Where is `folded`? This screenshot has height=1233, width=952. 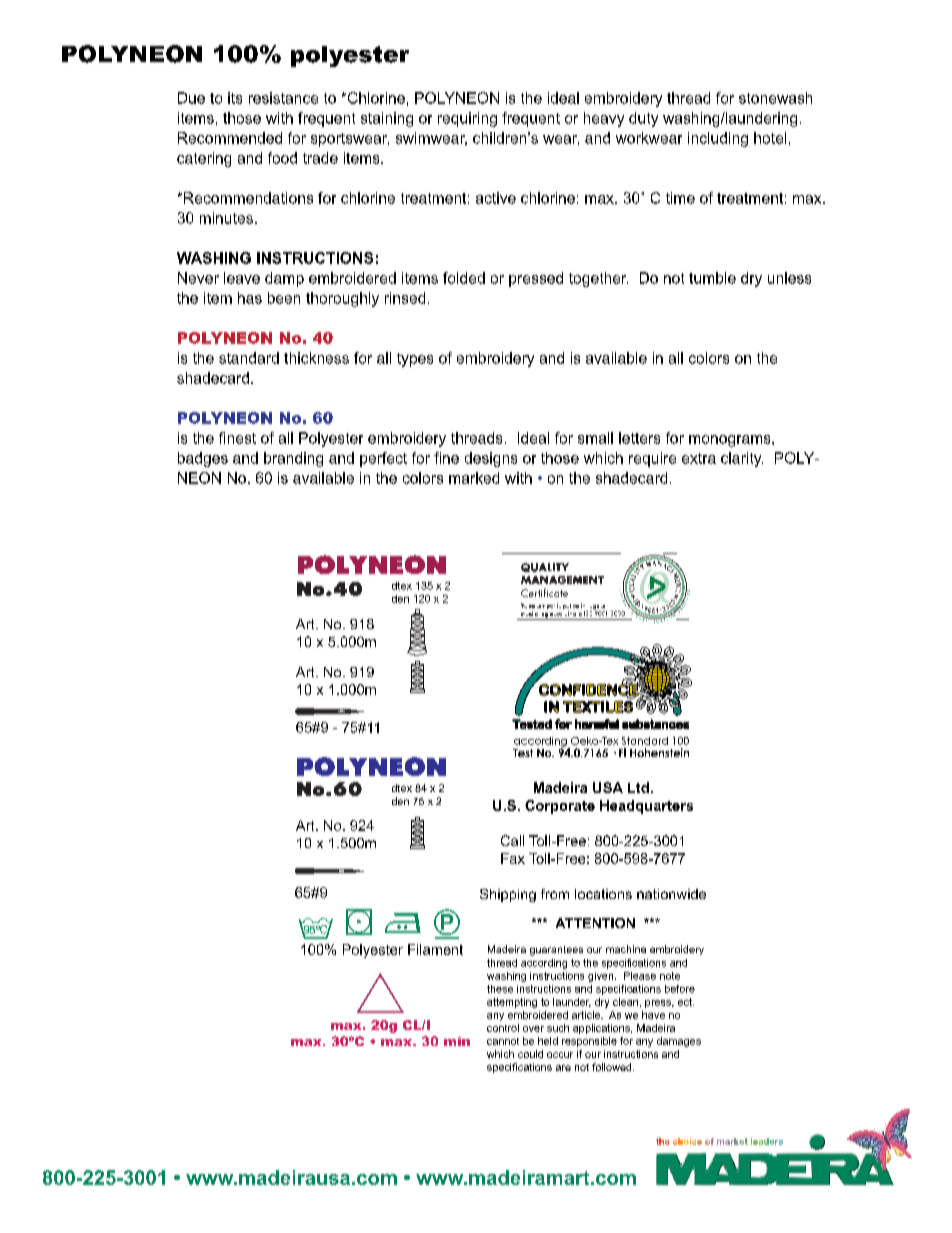 folded is located at coordinates (464, 278).
